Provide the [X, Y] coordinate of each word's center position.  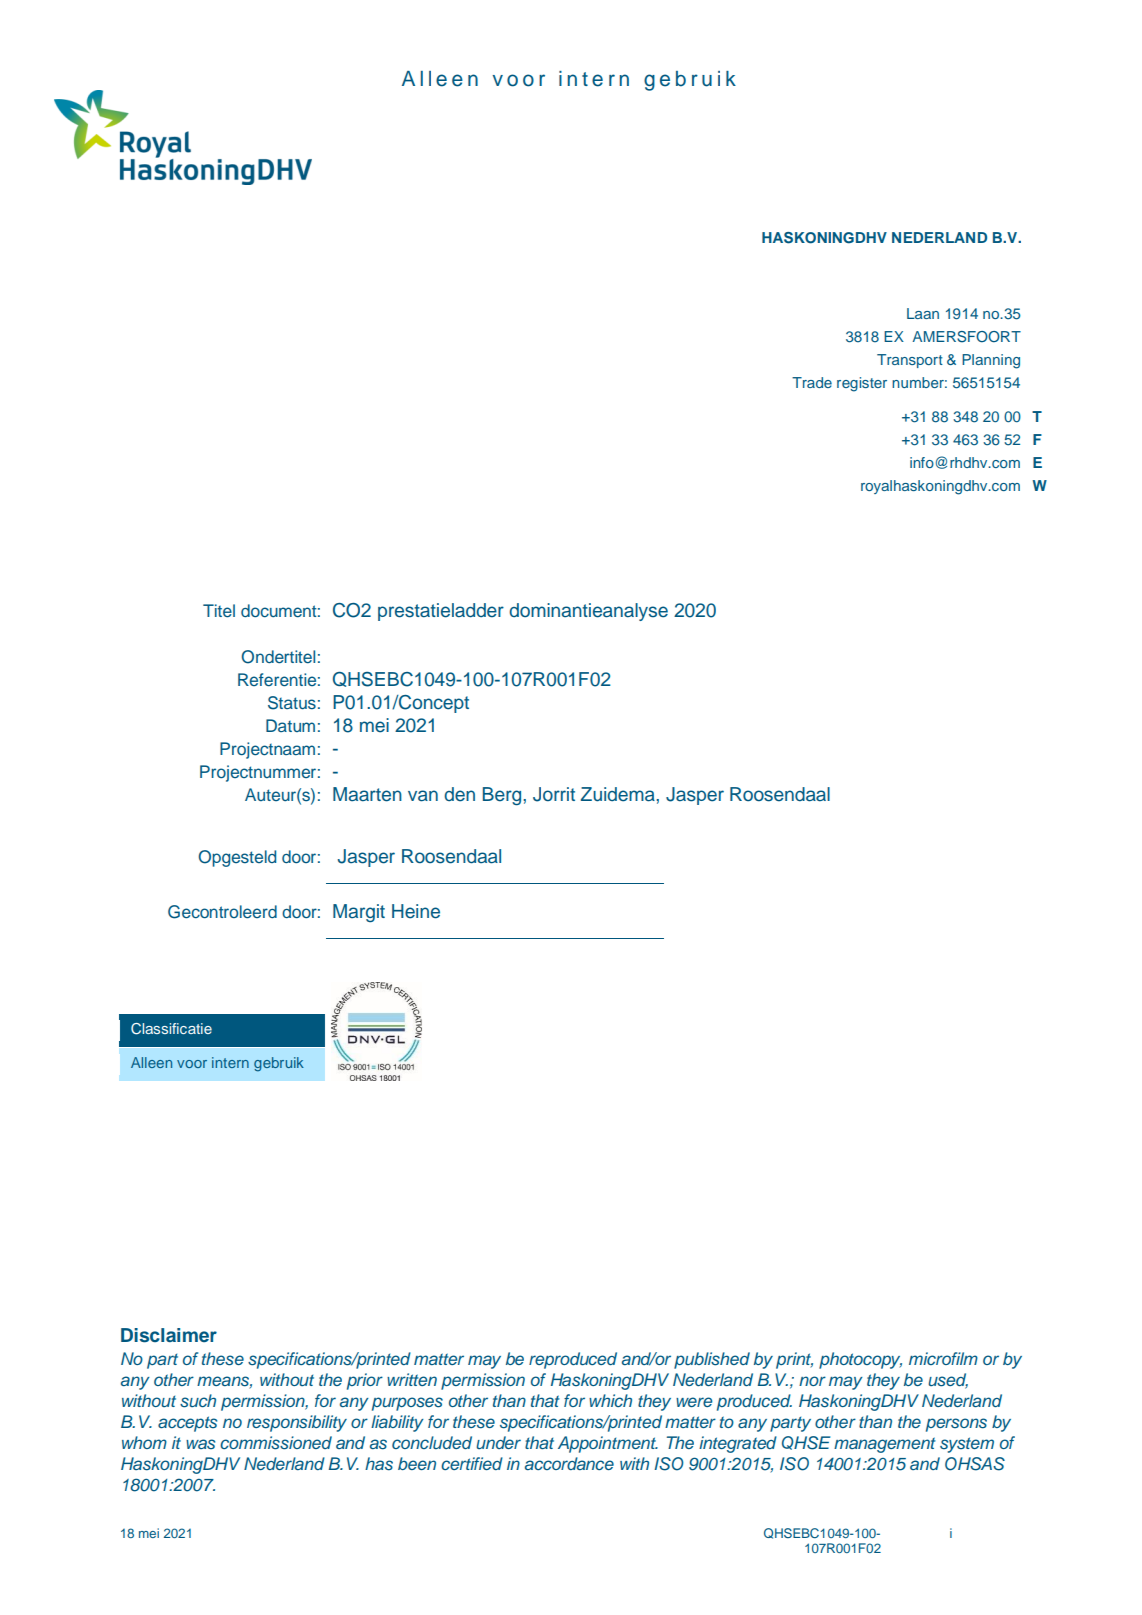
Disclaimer [169, 1335]
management [885, 1445]
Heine [416, 911]
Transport [910, 361]
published [712, 1360]
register [862, 384]
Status [292, 703]
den [459, 794]
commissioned [276, 1443]
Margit [359, 913]
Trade [812, 382]
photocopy [860, 1360]
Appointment [608, 1444]
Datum [290, 725]
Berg [503, 796]
